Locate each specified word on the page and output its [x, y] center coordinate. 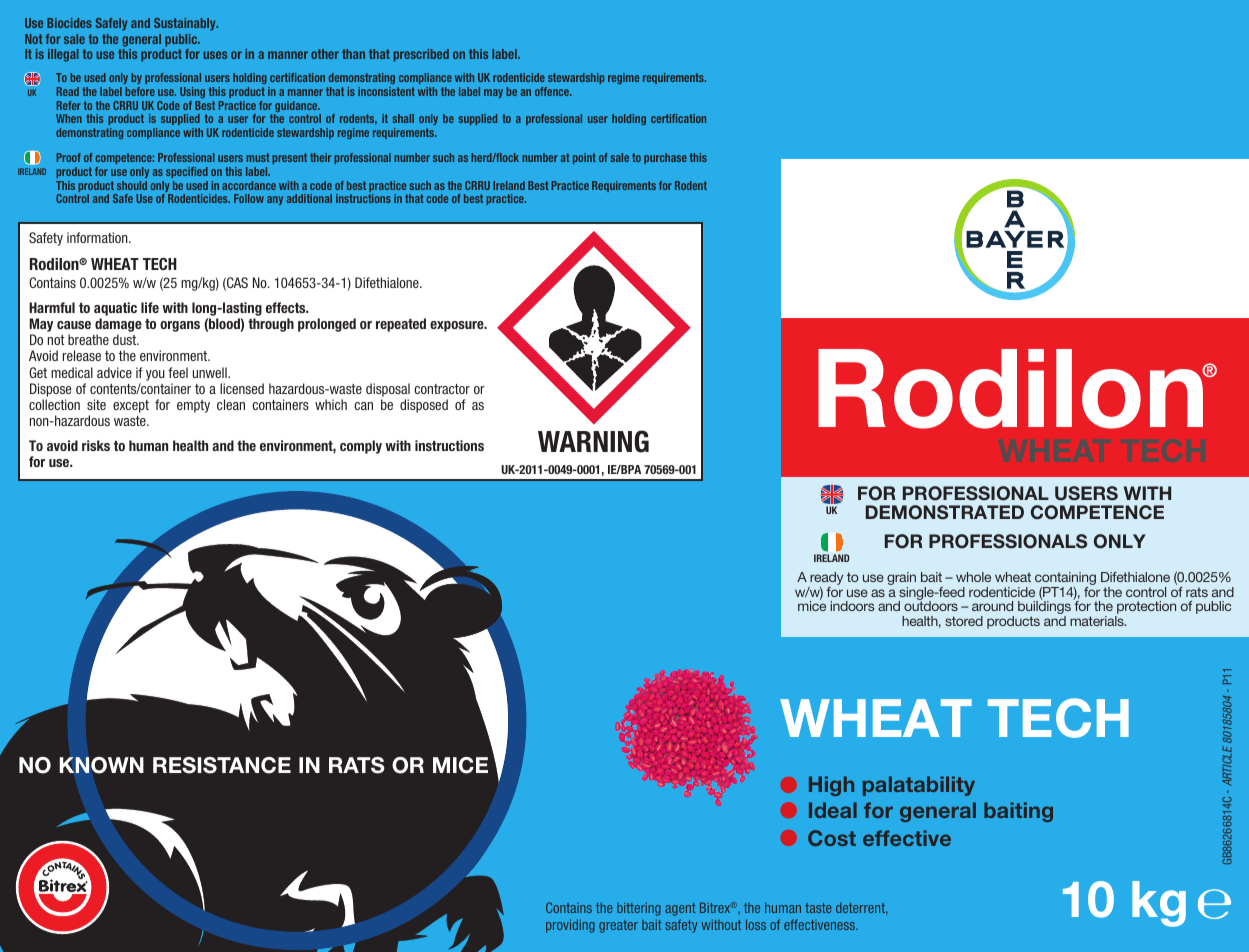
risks [96, 445]
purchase [665, 158]
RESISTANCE [222, 765]
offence [553, 91]
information [98, 237]
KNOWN [101, 765]
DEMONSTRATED [945, 512]
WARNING [593, 441]
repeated [401, 325]
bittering [639, 909]
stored [964, 621]
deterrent [862, 909]
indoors [852, 606]
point [584, 158]
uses [215, 55]
